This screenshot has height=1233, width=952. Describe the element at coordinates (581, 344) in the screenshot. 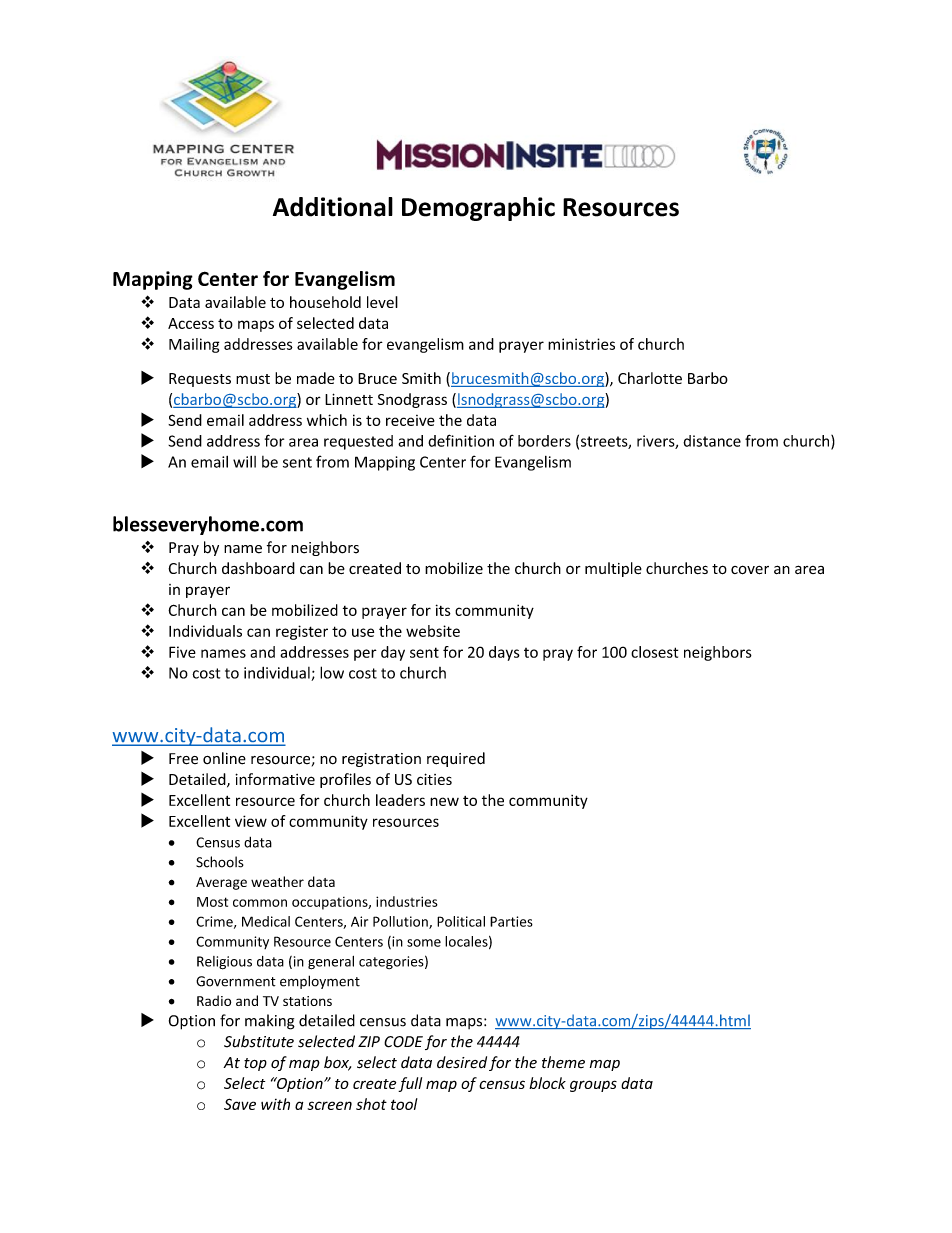

I see `ministries` at that location.
